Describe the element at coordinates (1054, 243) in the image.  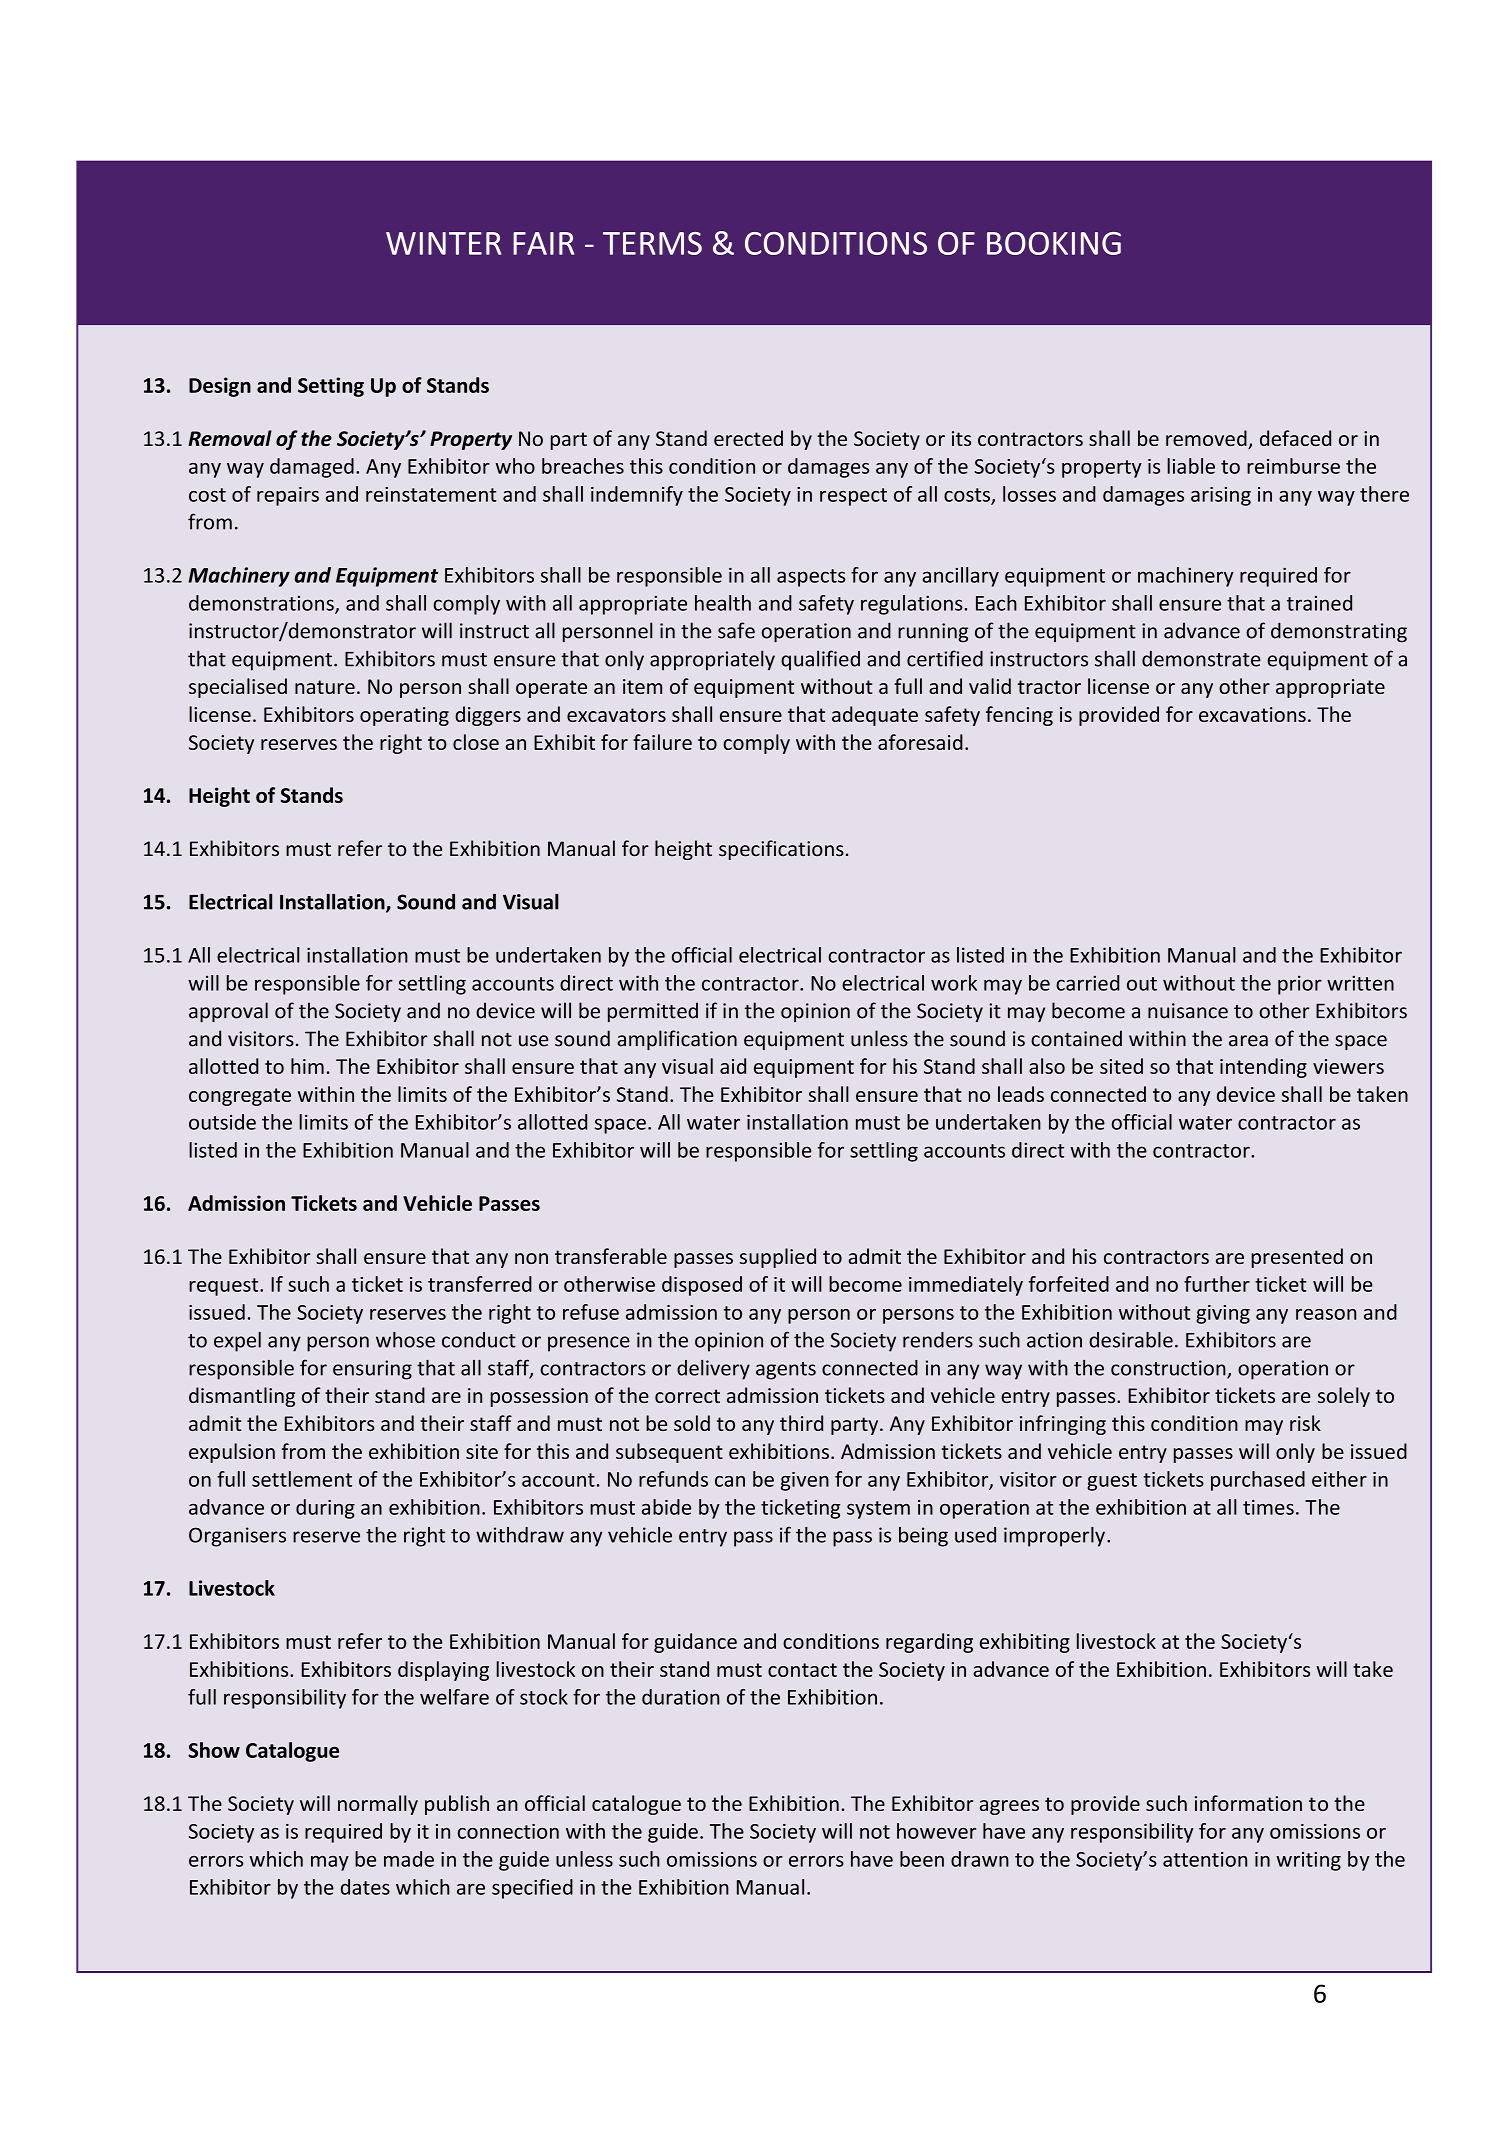
I see `BOOKING` at that location.
